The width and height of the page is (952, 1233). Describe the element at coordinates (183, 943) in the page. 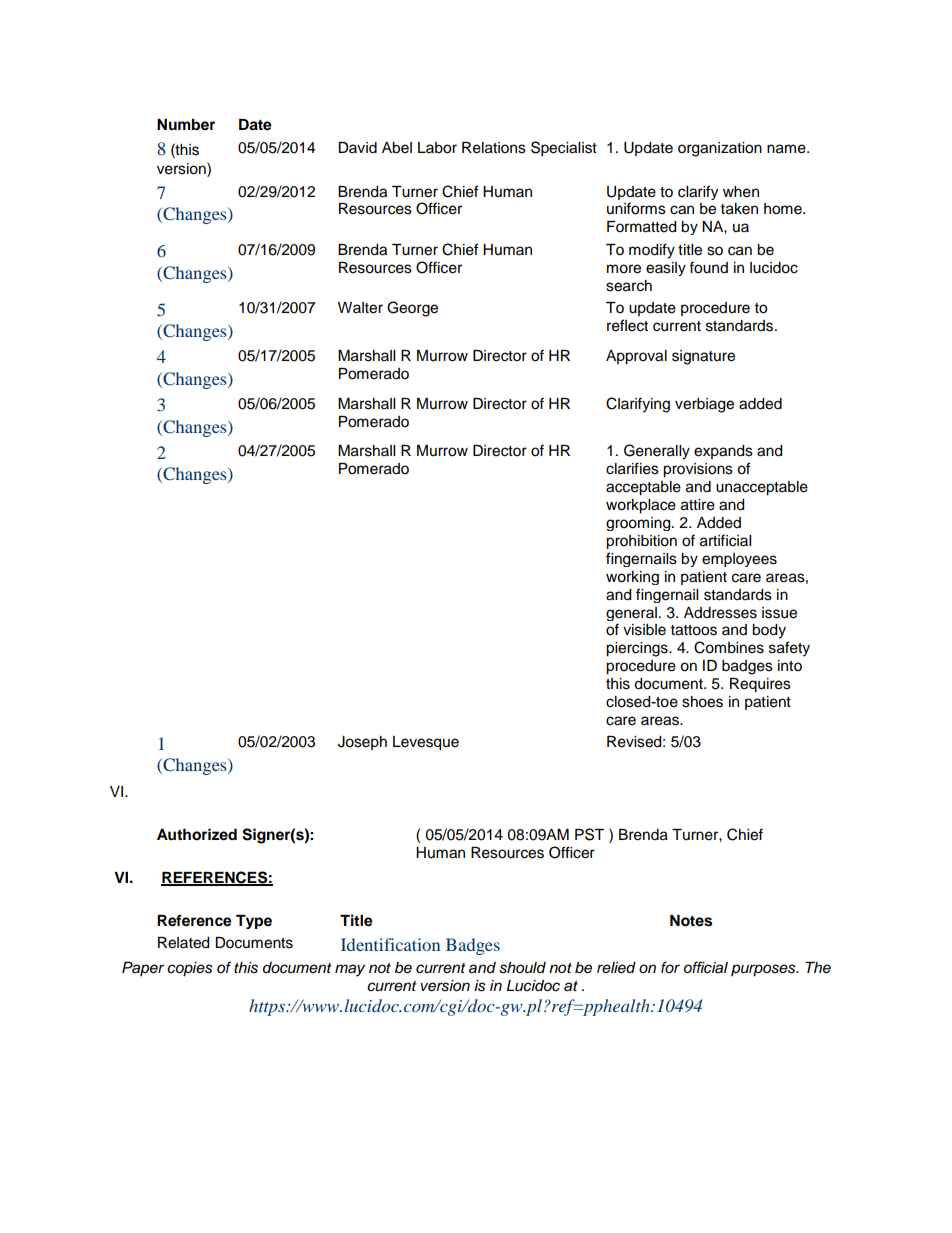

I see `Related` at that location.
